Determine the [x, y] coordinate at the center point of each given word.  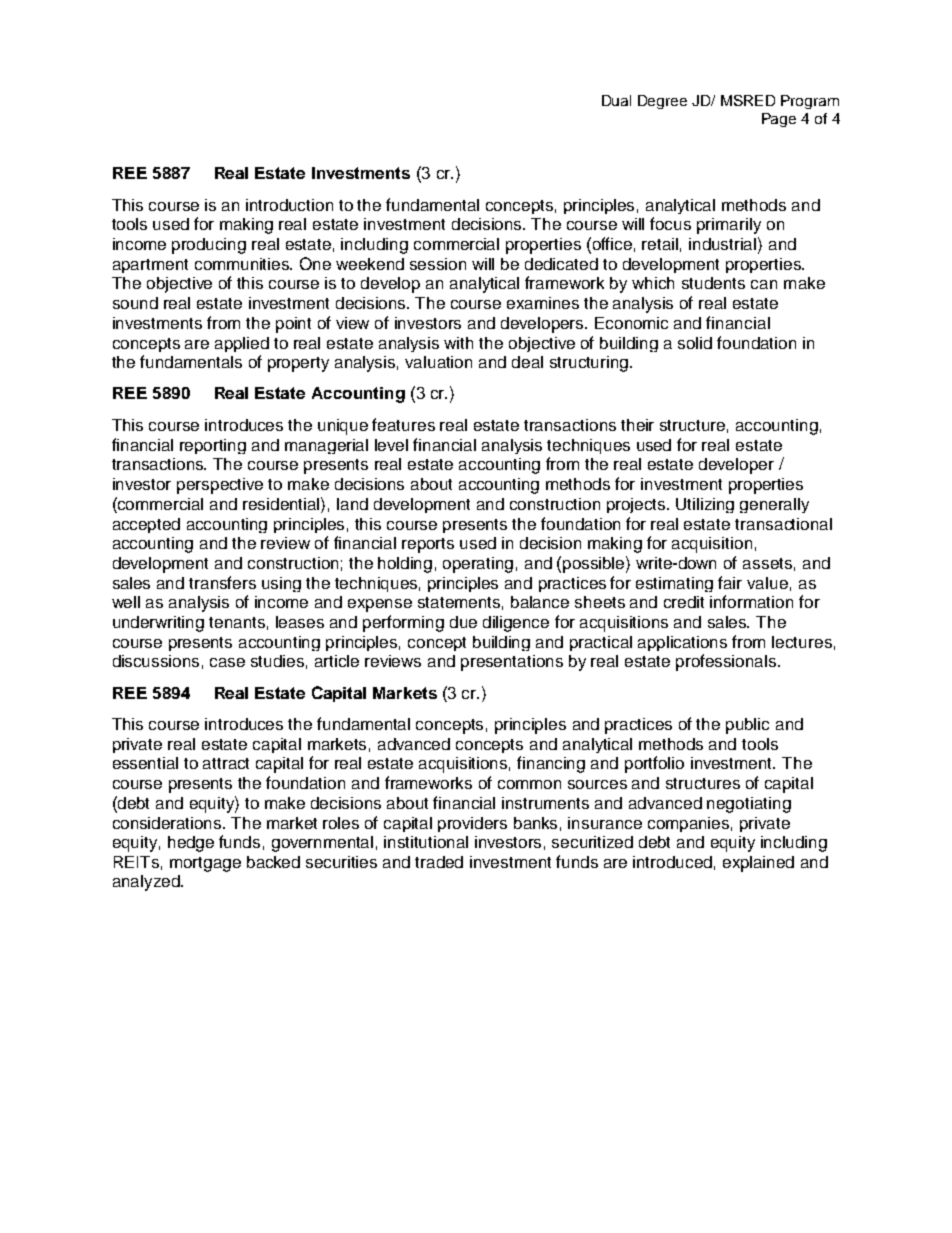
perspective [220, 486]
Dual [616, 100]
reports [428, 545]
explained [758, 864]
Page [779, 120]
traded [439, 862]
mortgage [205, 864]
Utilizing [705, 505]
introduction [289, 205]
